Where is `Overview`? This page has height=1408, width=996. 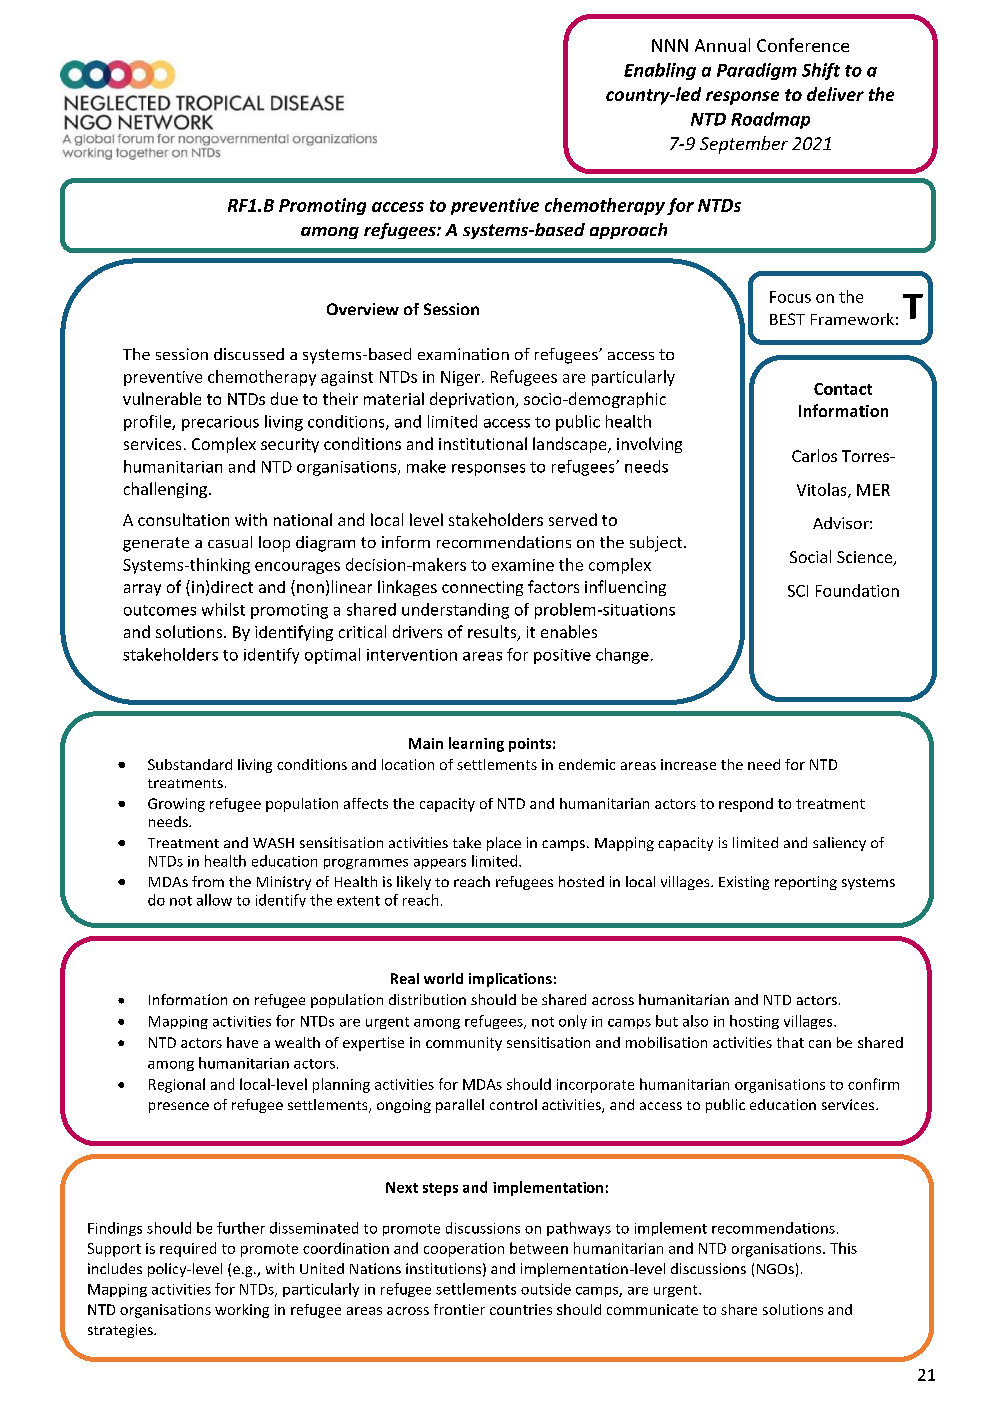
Overview is located at coordinates (363, 309).
